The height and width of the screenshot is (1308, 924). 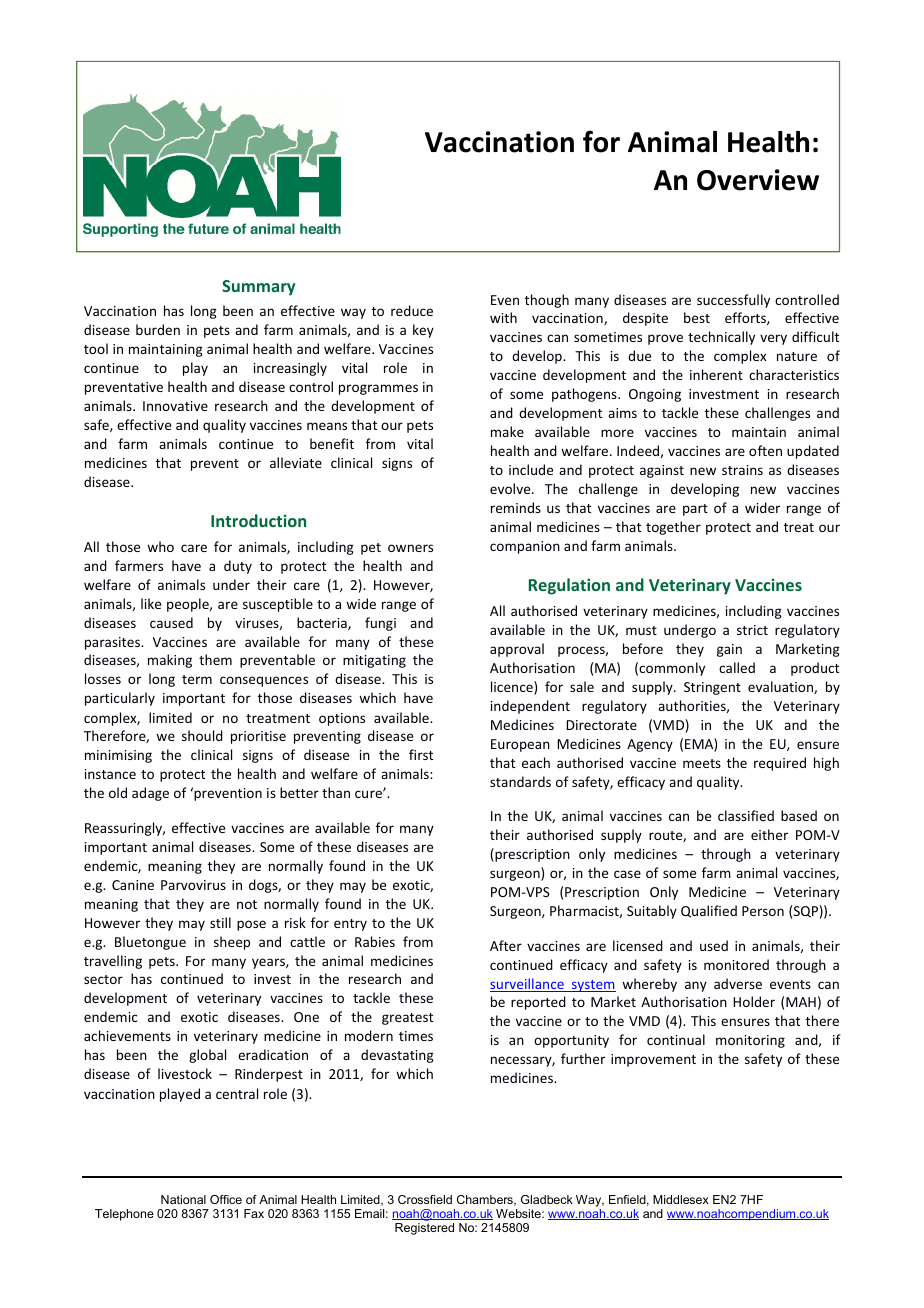 What do you see at coordinates (758, 180) in the screenshot?
I see `Overview` at bounding box center [758, 180].
